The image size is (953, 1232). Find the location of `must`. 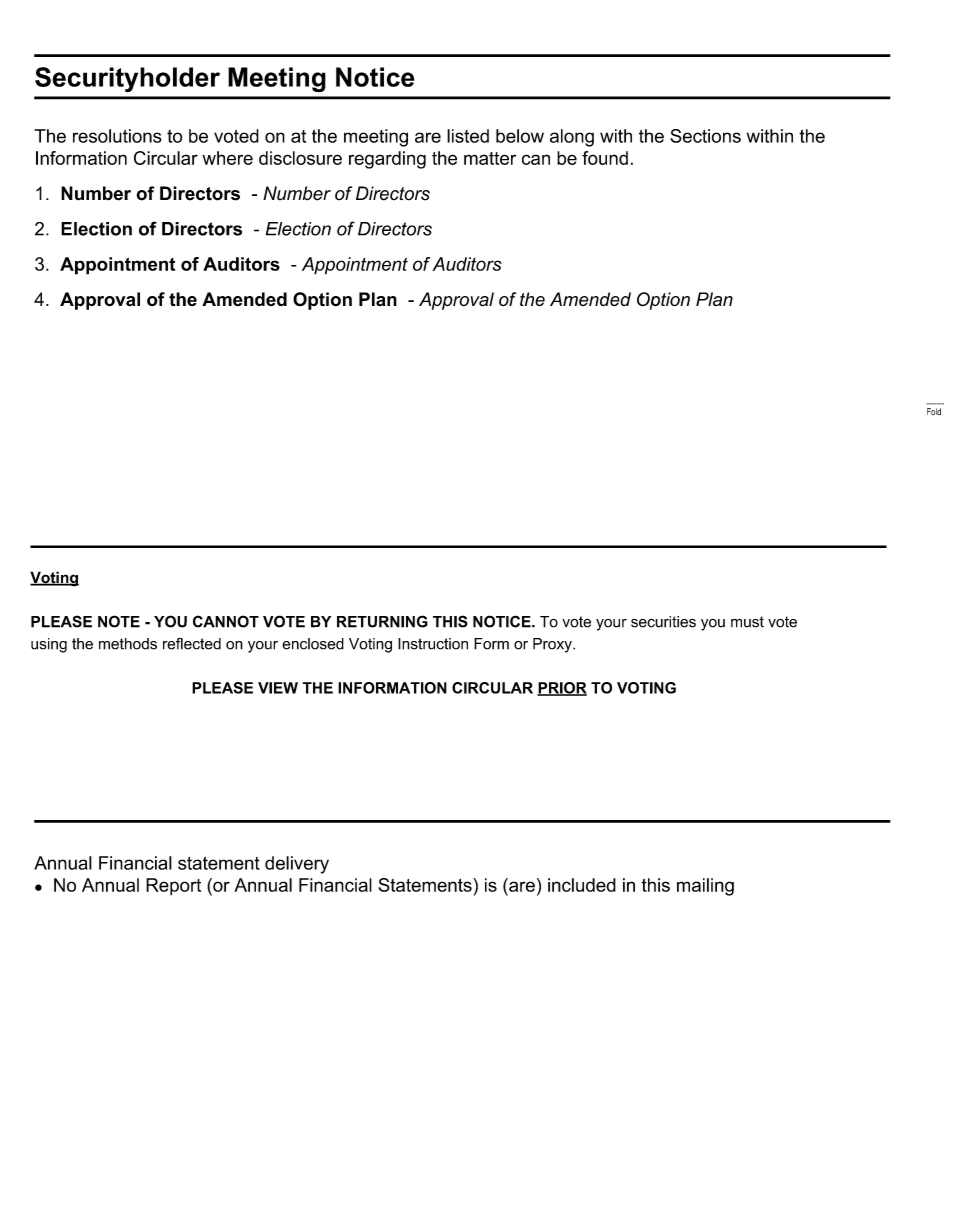

must is located at coordinates (747, 622).
